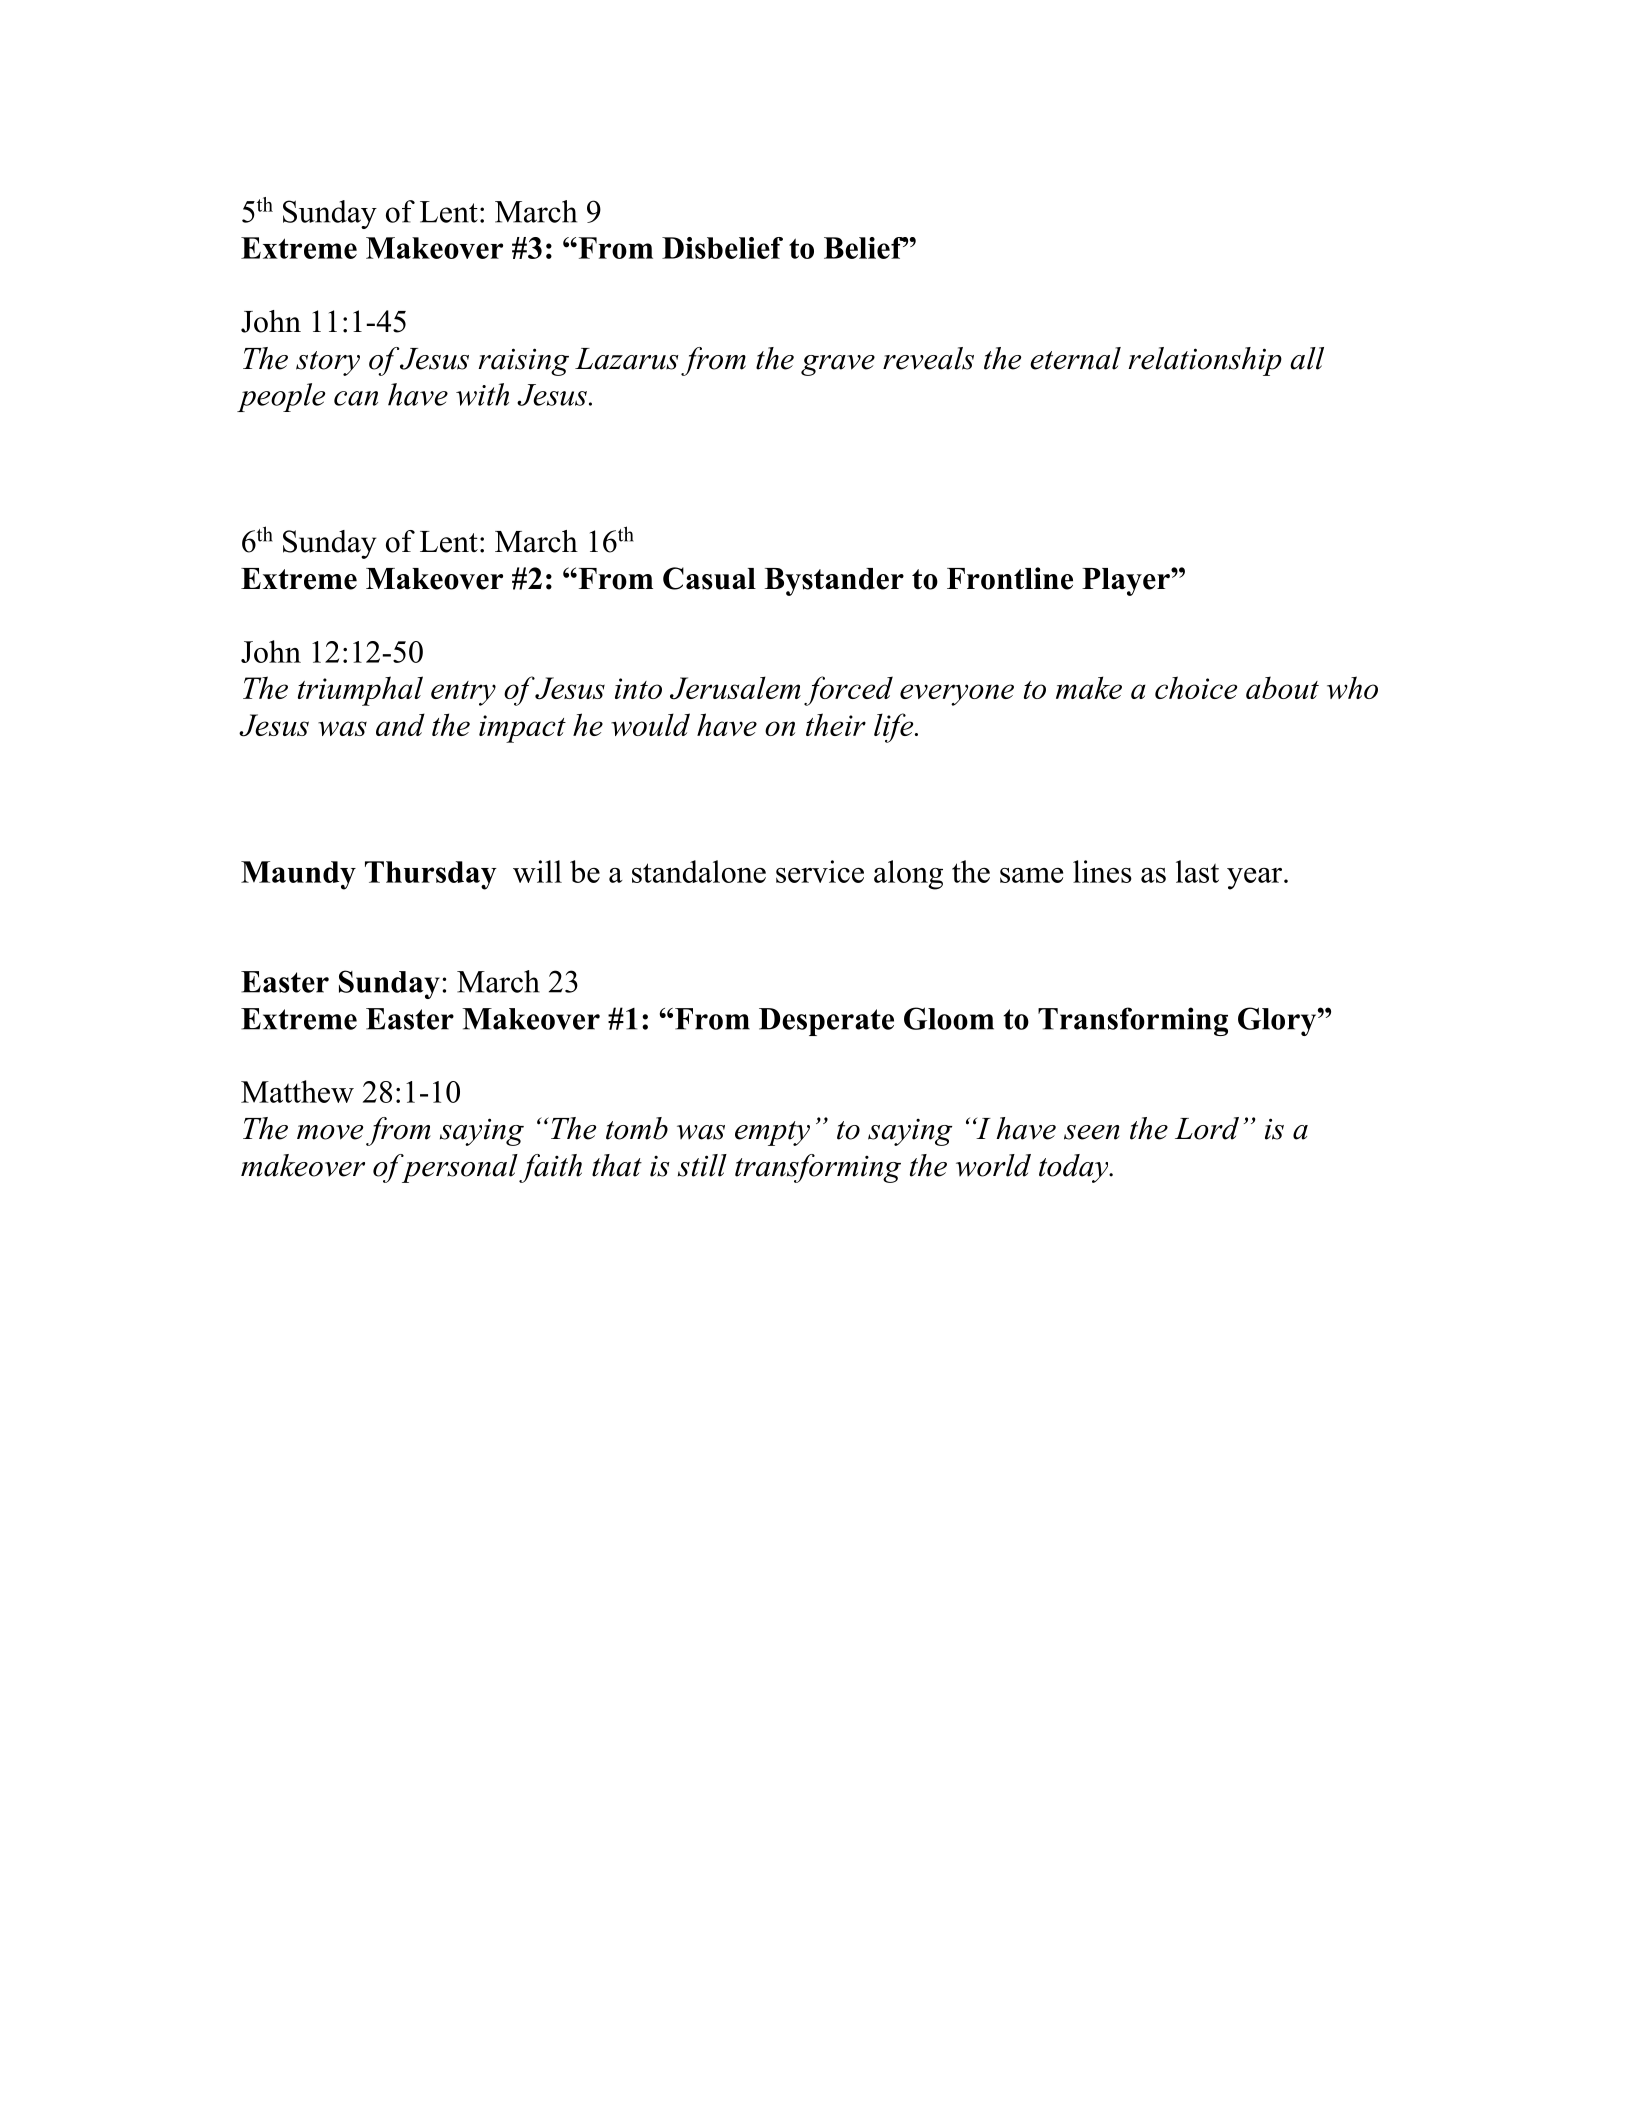 This image has height=2105, width=1626. What do you see at coordinates (522, 729) in the image?
I see `impact` at bounding box center [522, 729].
